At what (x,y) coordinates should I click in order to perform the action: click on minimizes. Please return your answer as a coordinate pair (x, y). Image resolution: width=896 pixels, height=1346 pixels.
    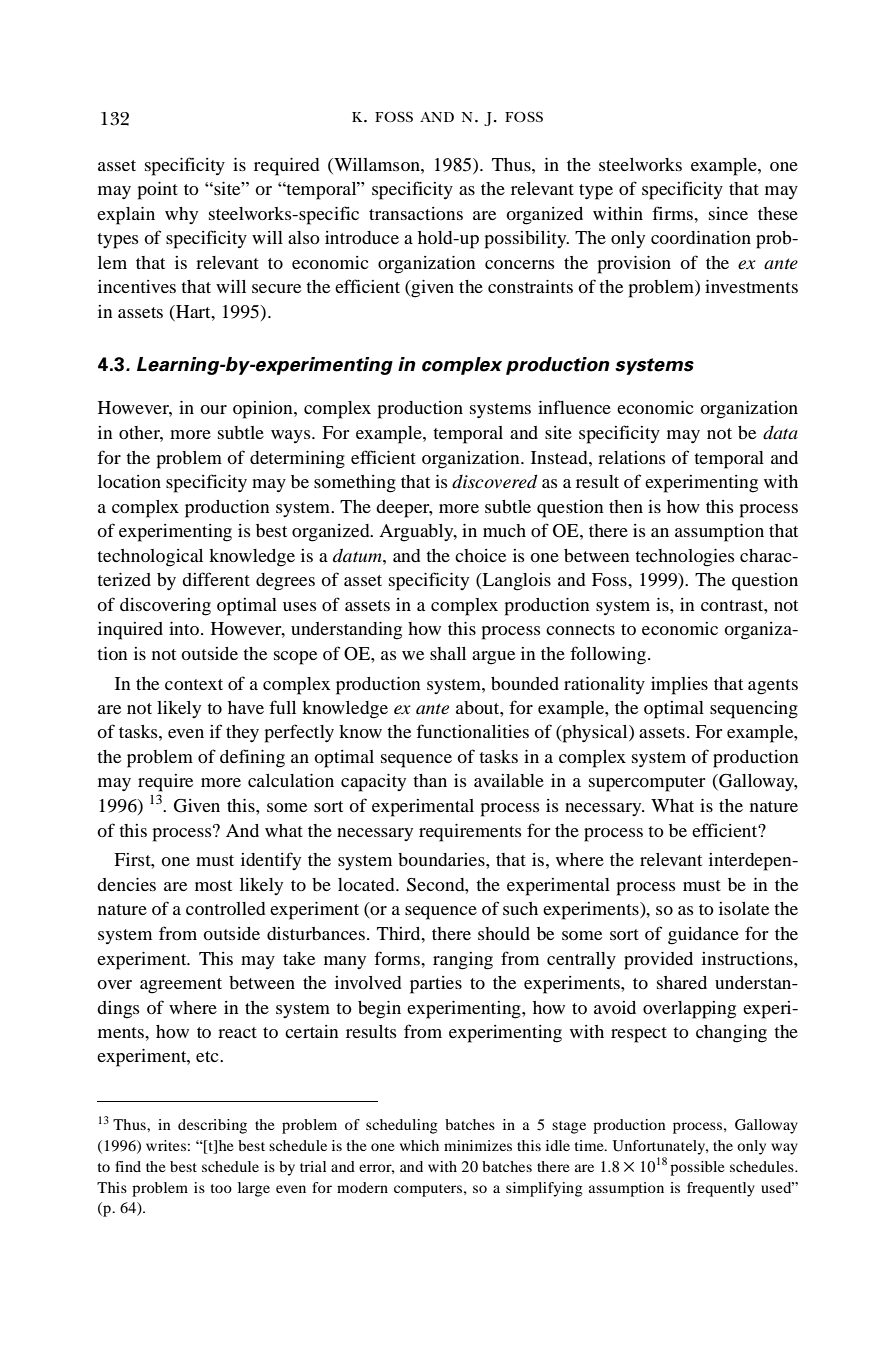
    Looking at the image, I should click on (478, 1145).
